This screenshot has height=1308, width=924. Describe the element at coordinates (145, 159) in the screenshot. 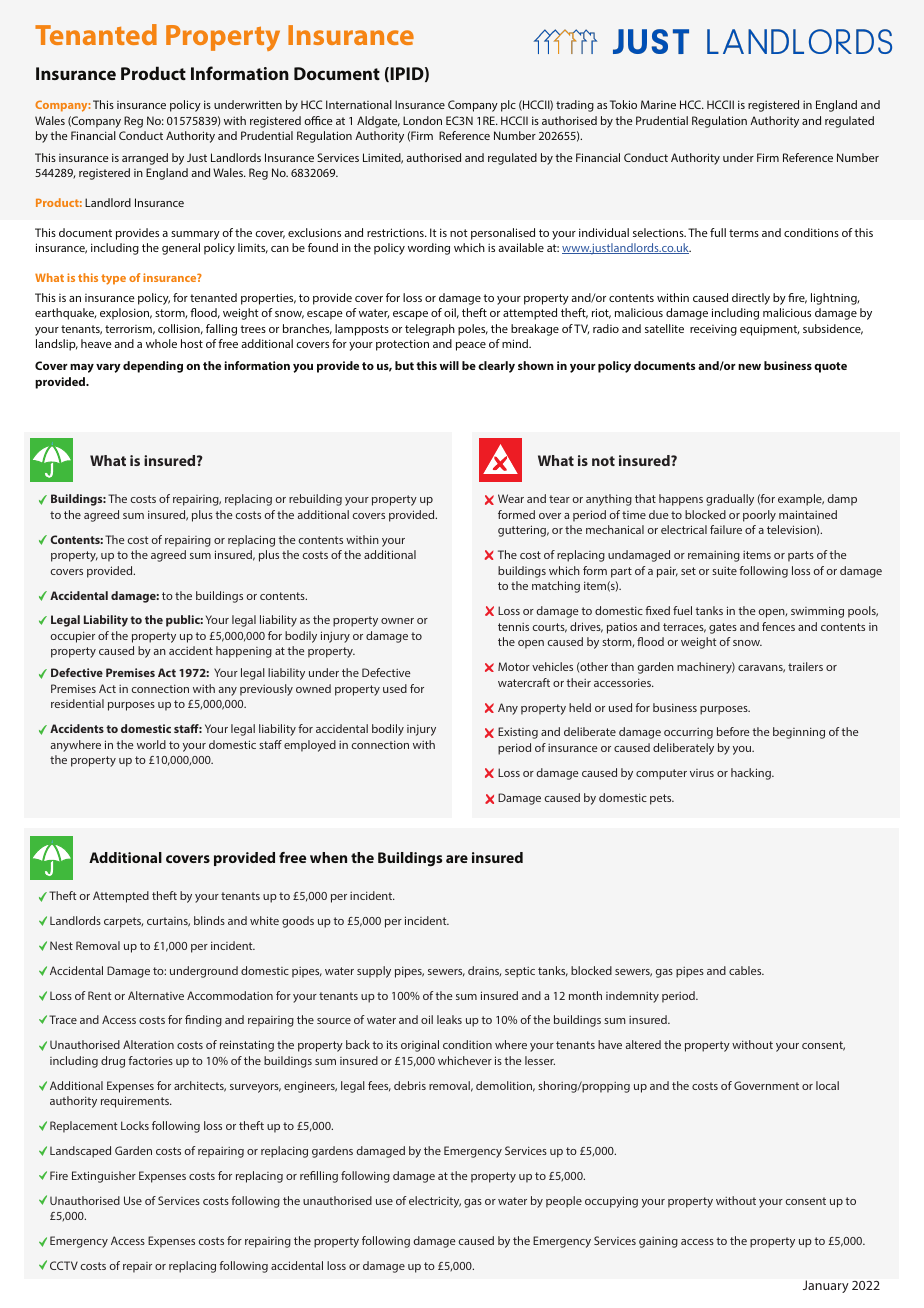

I see `arranged` at that location.
